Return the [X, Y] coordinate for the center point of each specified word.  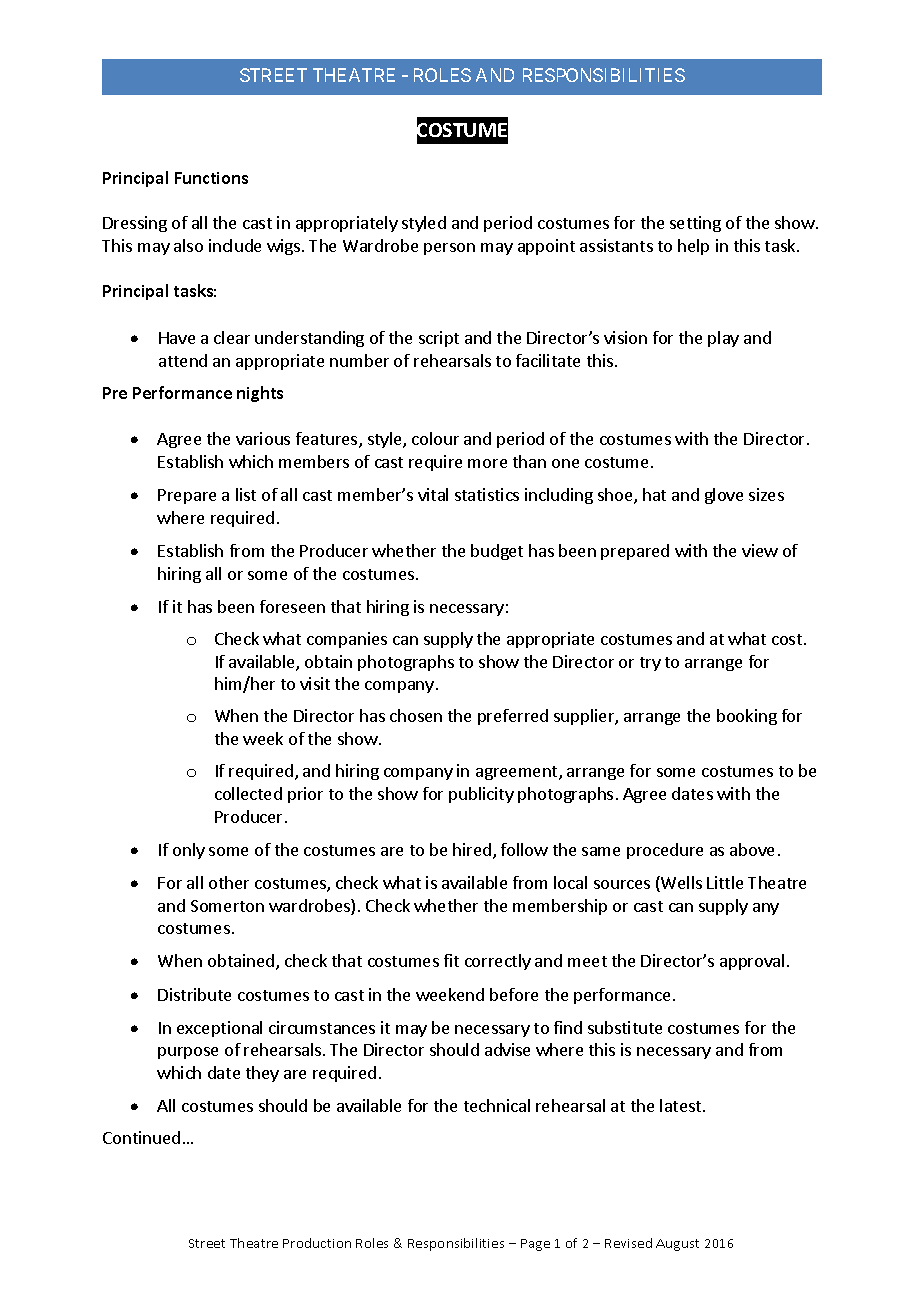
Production [317, 1243]
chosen [416, 715]
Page [535, 1245]
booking [747, 717]
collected [248, 793]
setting [695, 224]
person [449, 249]
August [677, 1245]
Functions [211, 178]
